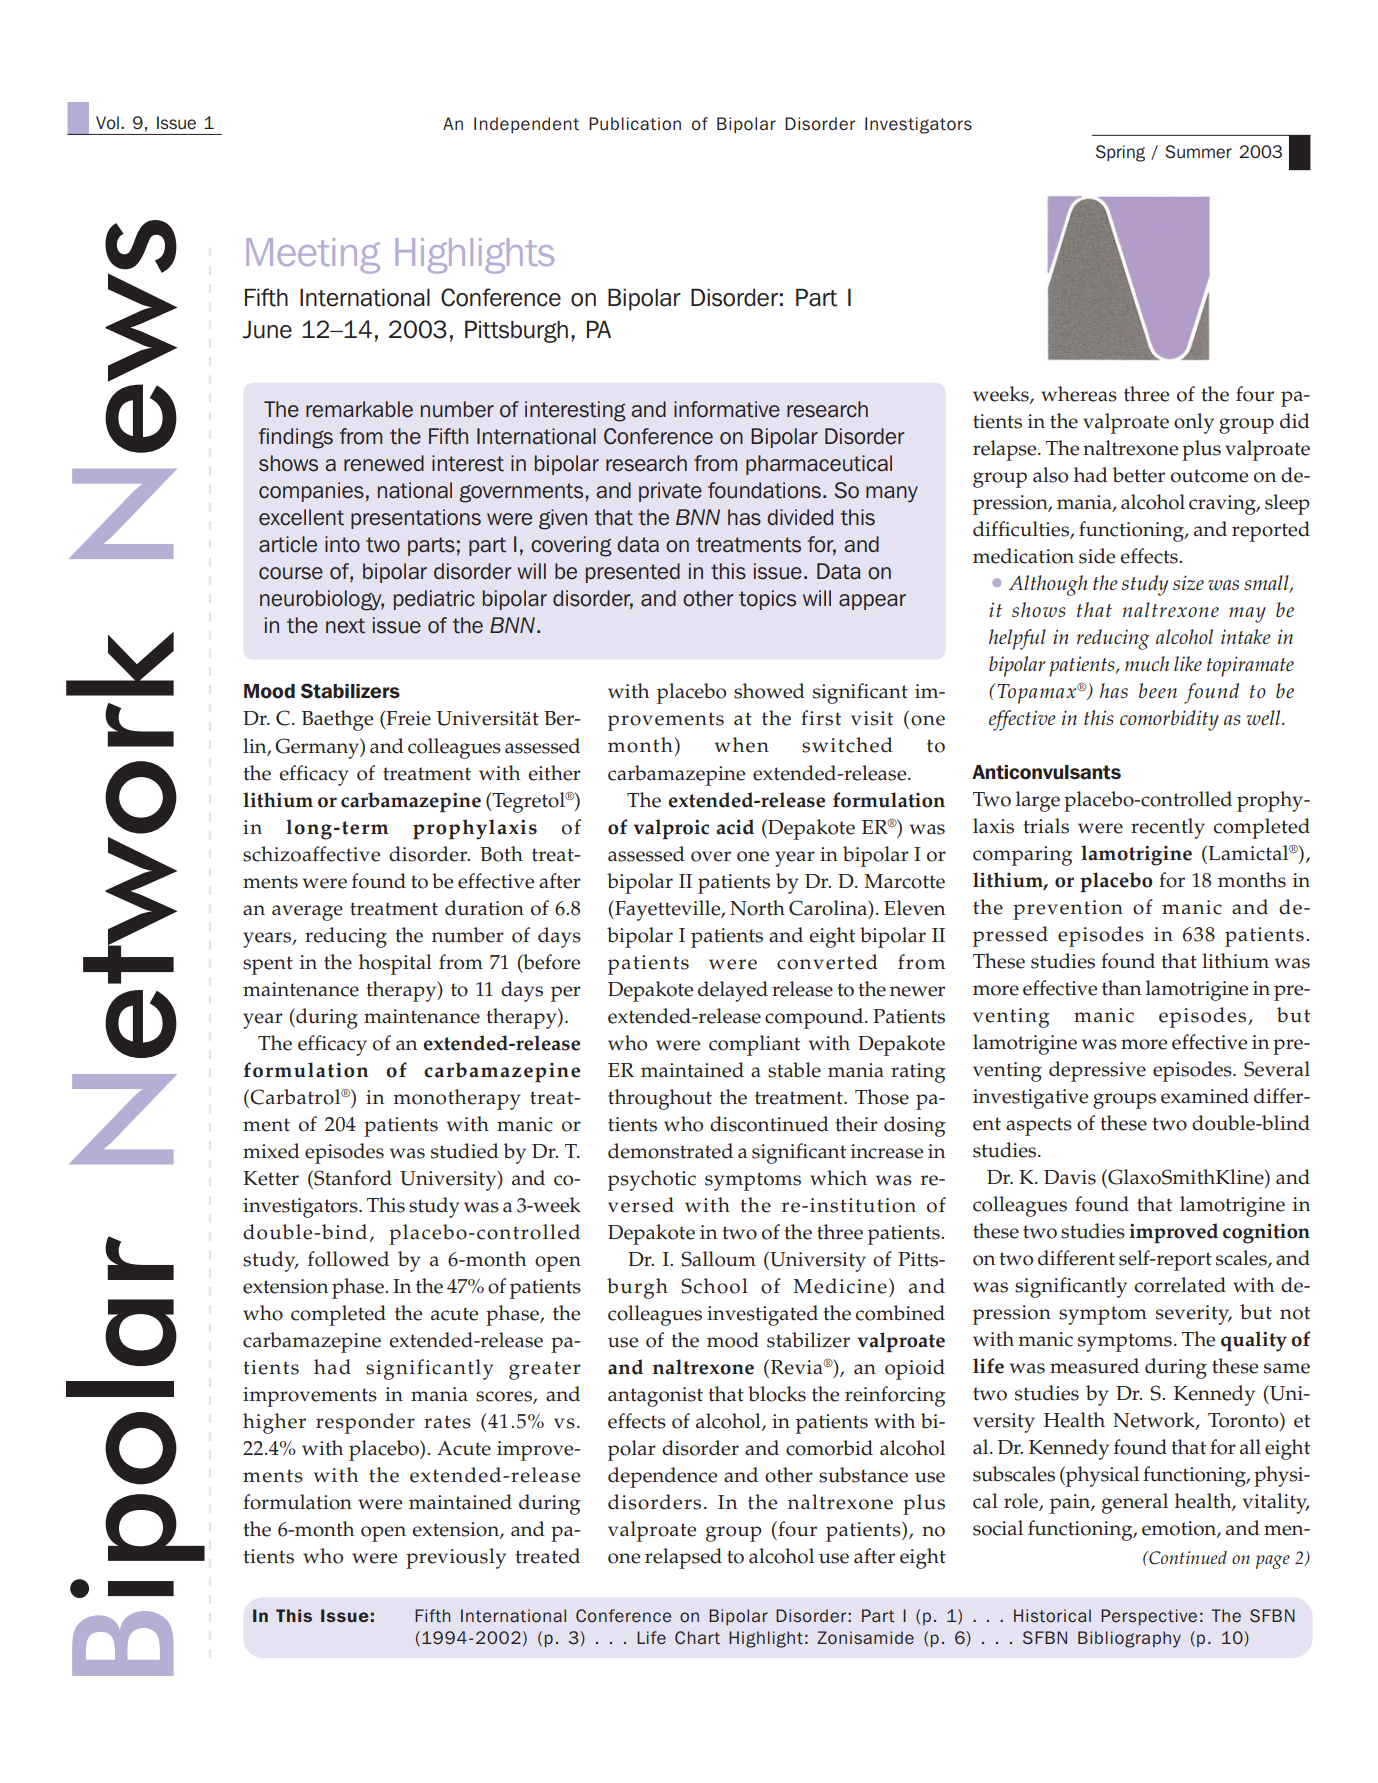 This image has width=1378, height=1783. Describe the element at coordinates (1180, 1285) in the image. I see `correlated` at that location.
